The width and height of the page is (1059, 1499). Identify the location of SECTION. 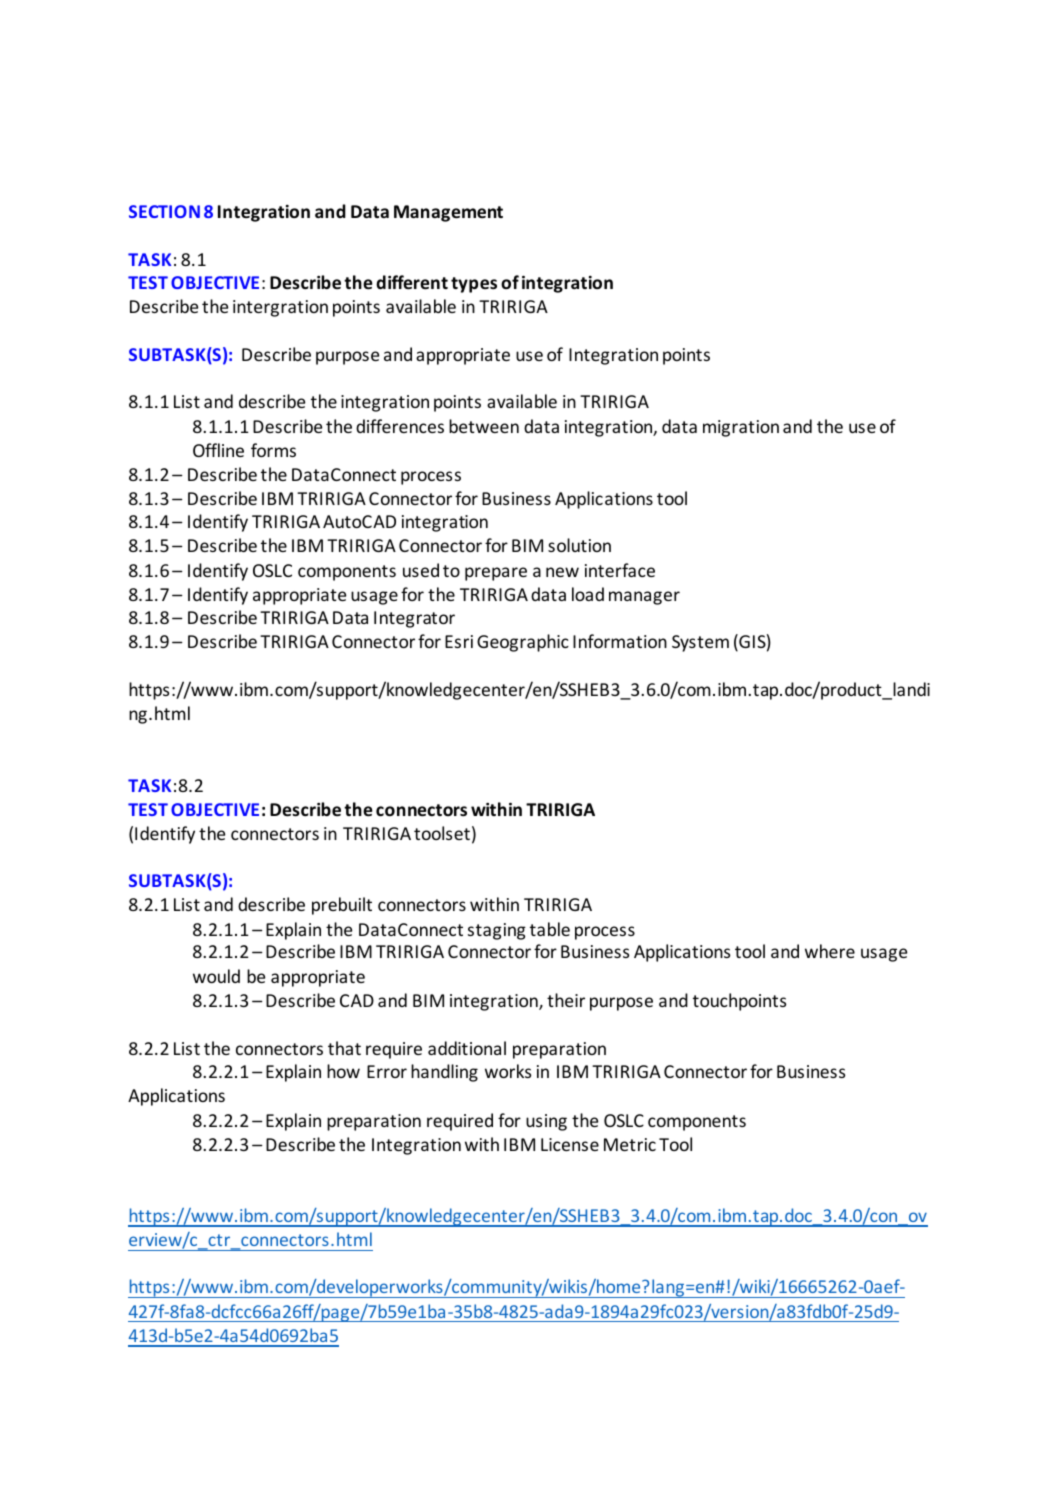
(164, 211).
